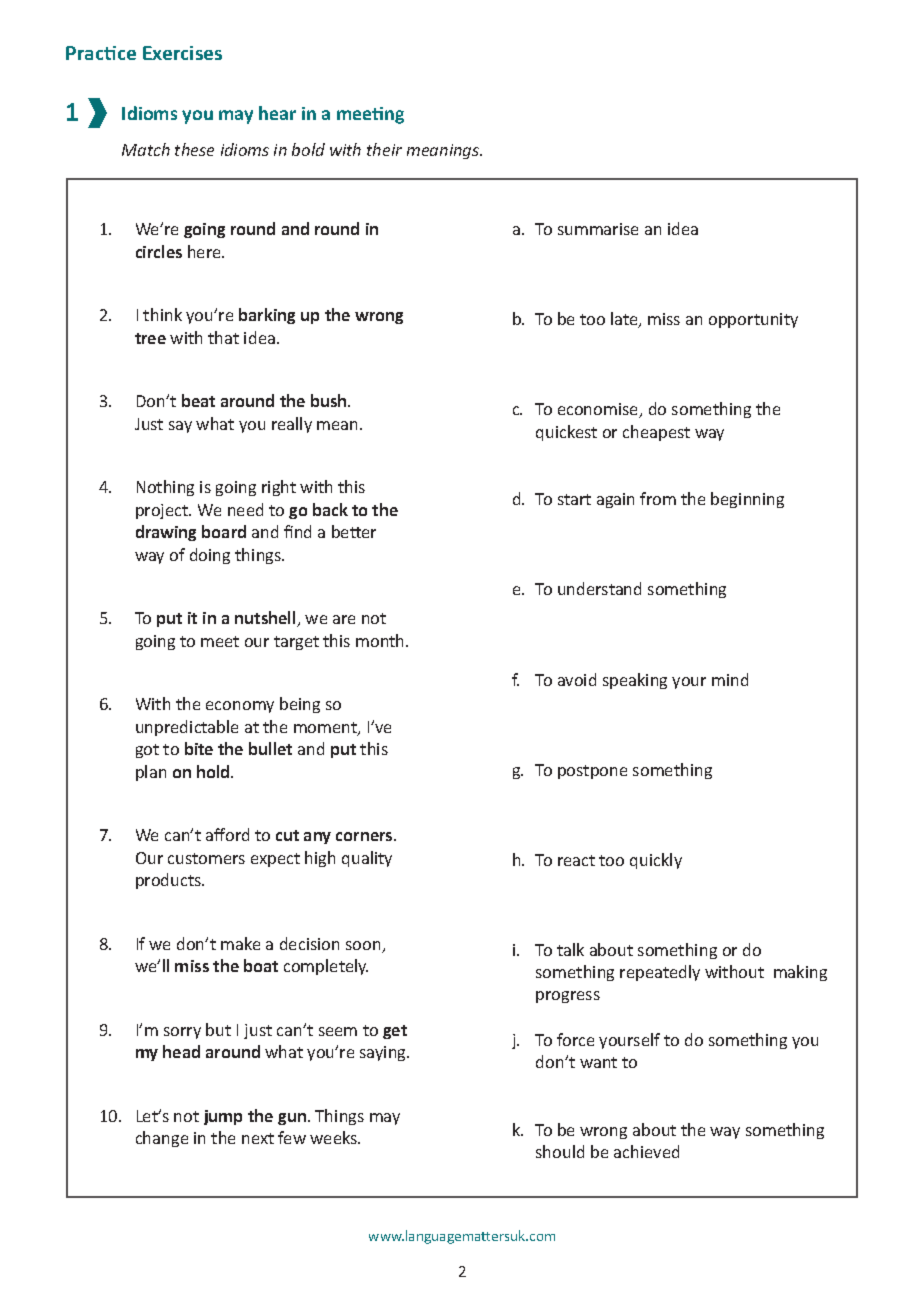 This page has height=1308, width=924. Describe the element at coordinates (162, 1139) in the page. I see `change` at that location.
